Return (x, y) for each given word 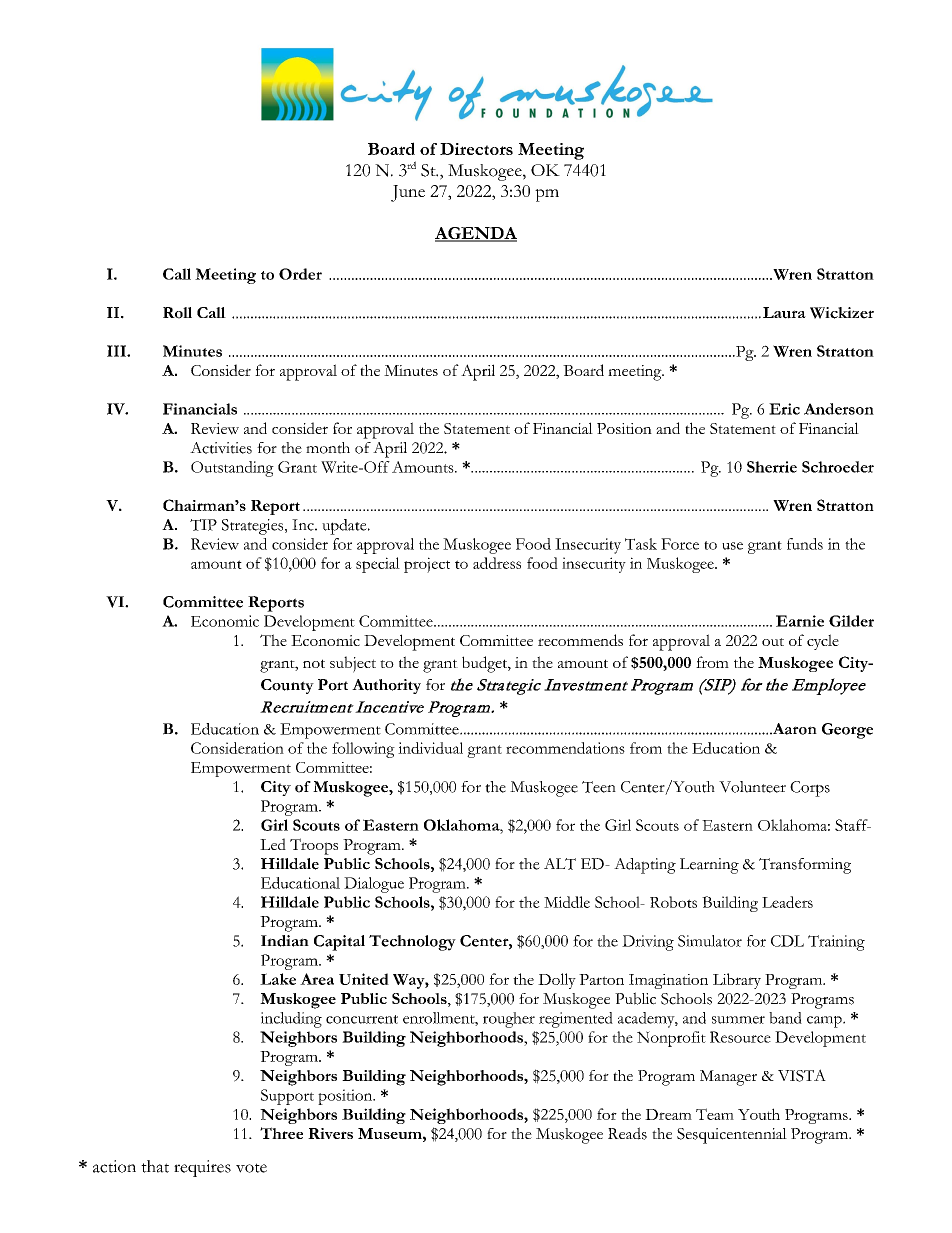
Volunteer (752, 787)
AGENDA (476, 234)
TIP (203, 525)
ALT (560, 864)
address (497, 563)
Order (300, 274)
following (363, 750)
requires (202, 1168)
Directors (476, 149)
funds (805, 544)
